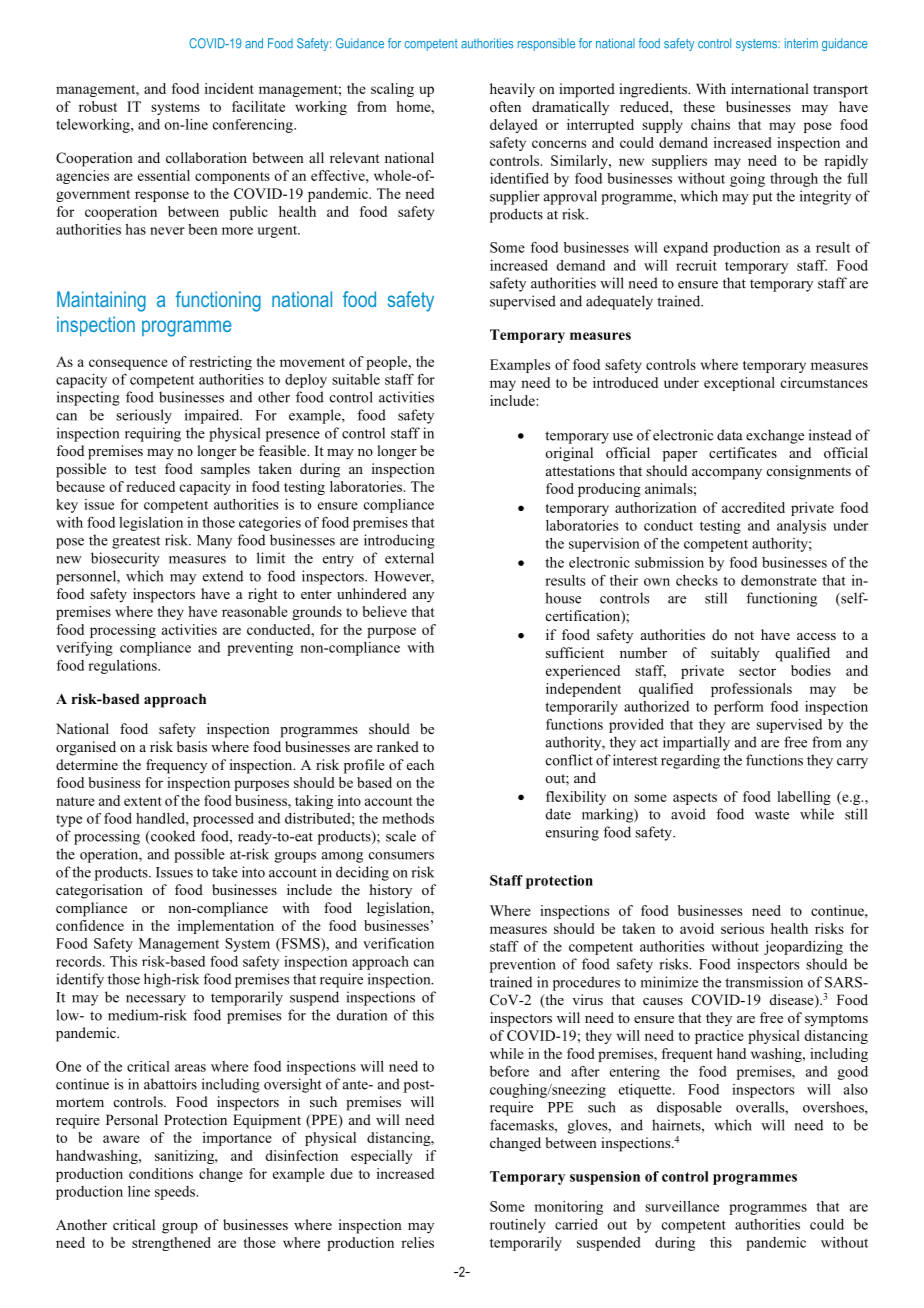 The width and height of the image is (924, 1308). What do you see at coordinates (518, 1226) in the image?
I see `routinely` at bounding box center [518, 1226].
